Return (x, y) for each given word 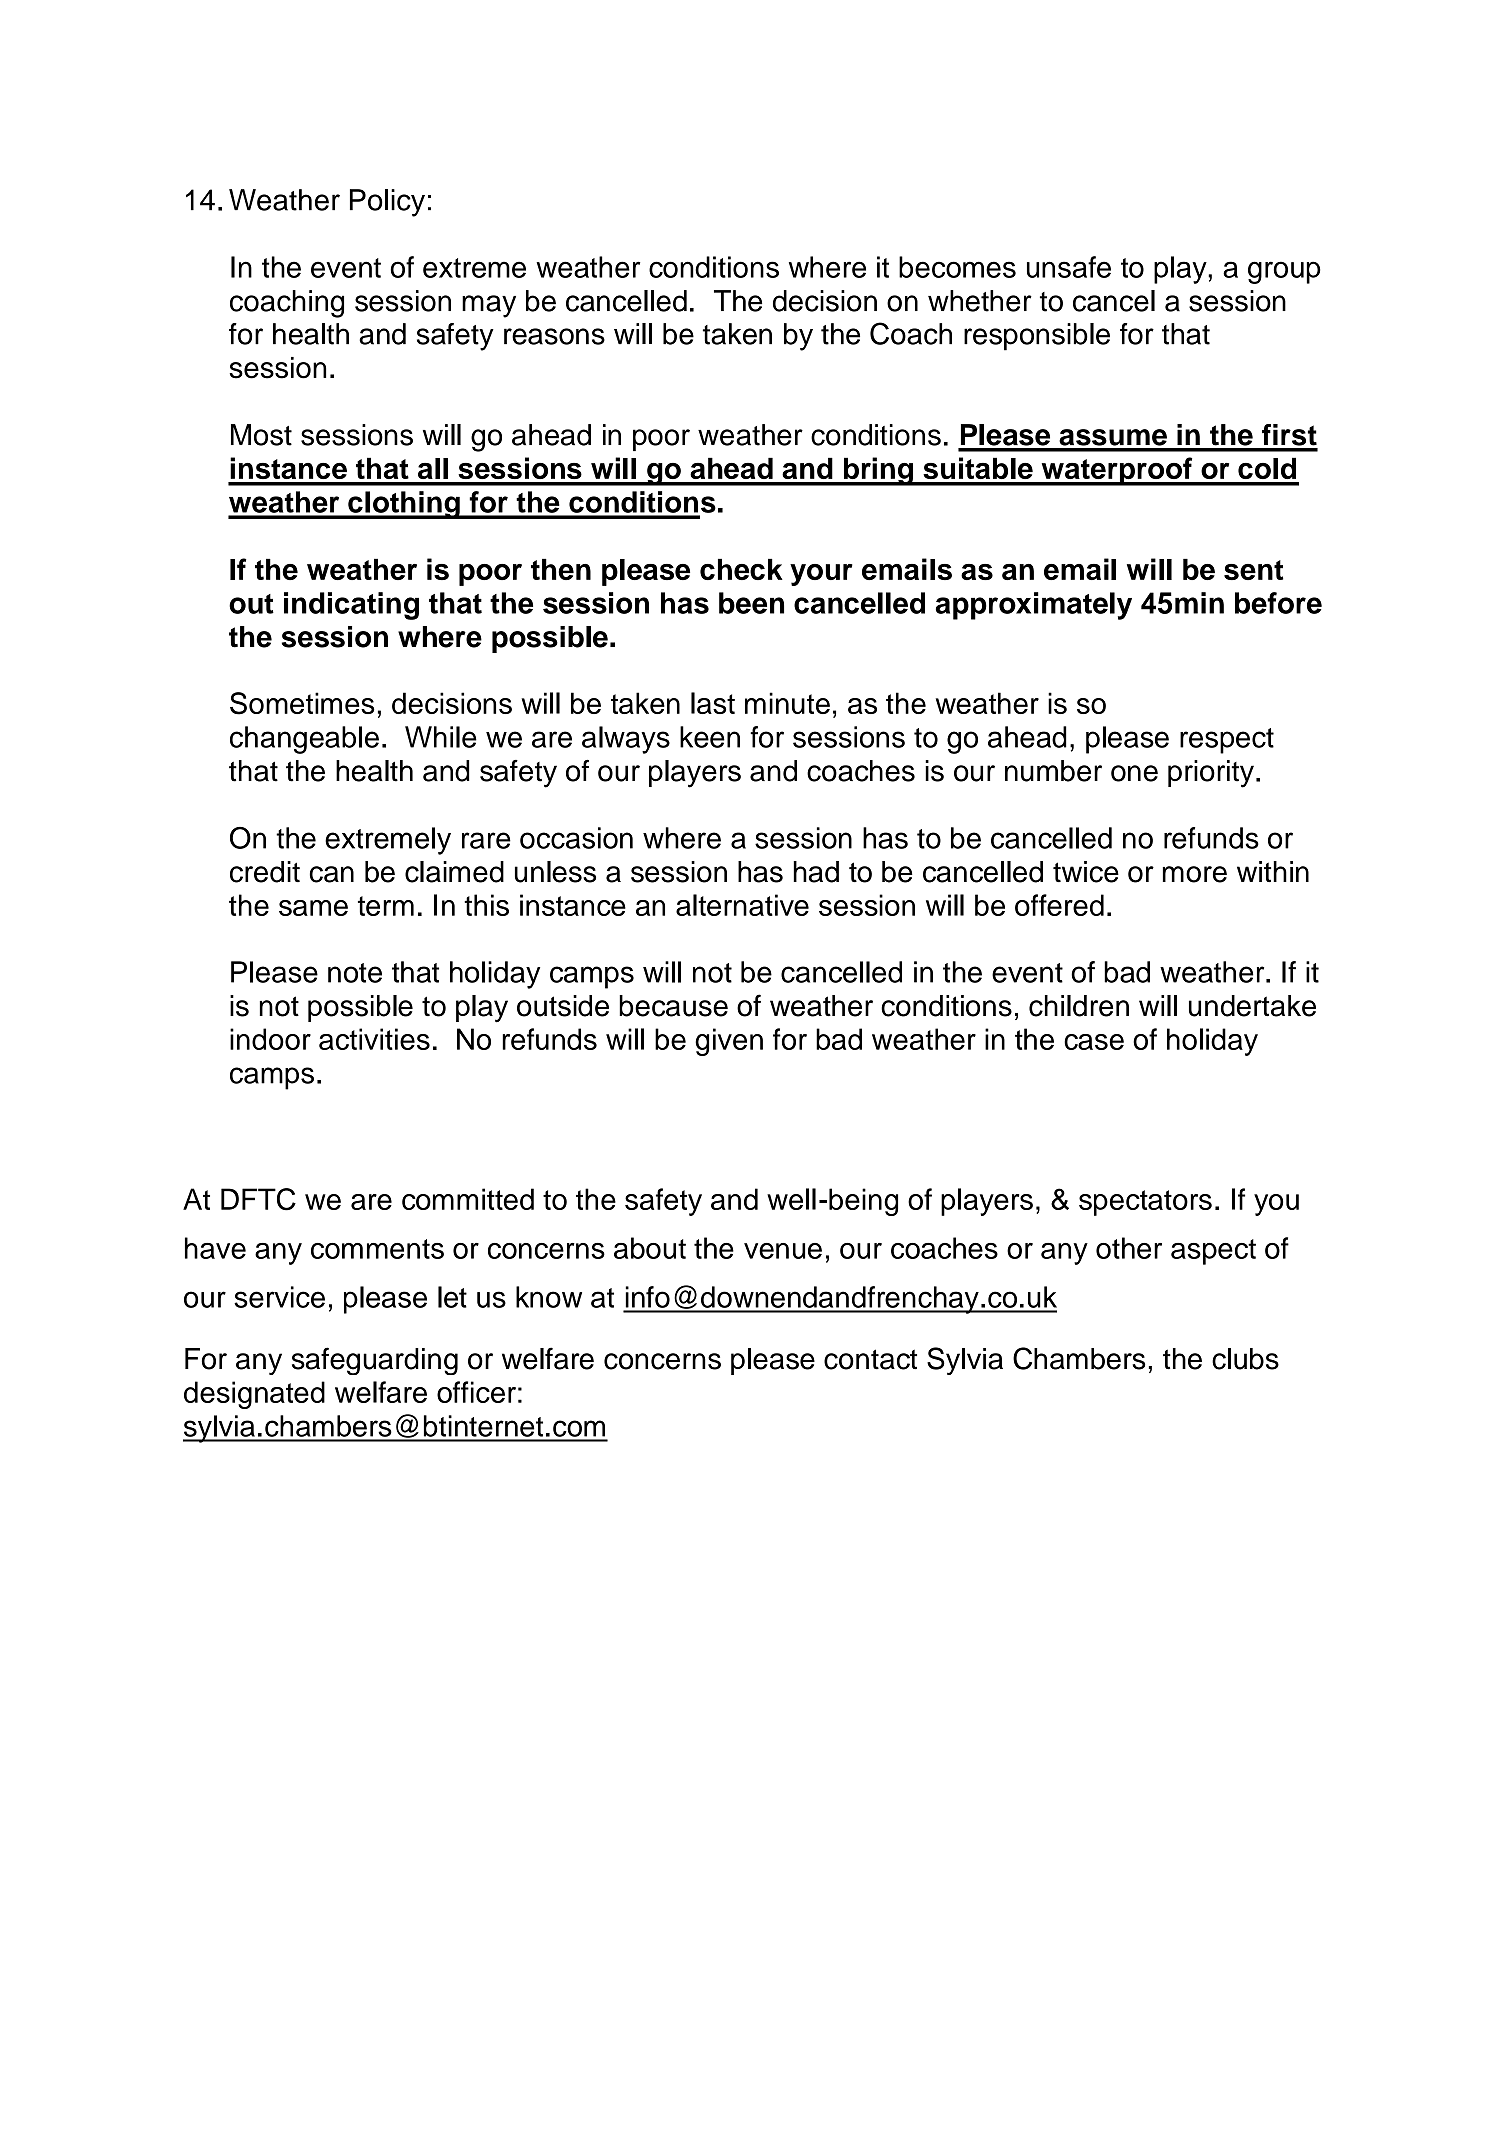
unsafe (1069, 267)
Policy (387, 203)
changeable (304, 740)
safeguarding (375, 1361)
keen (710, 737)
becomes (957, 267)
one (1134, 773)
